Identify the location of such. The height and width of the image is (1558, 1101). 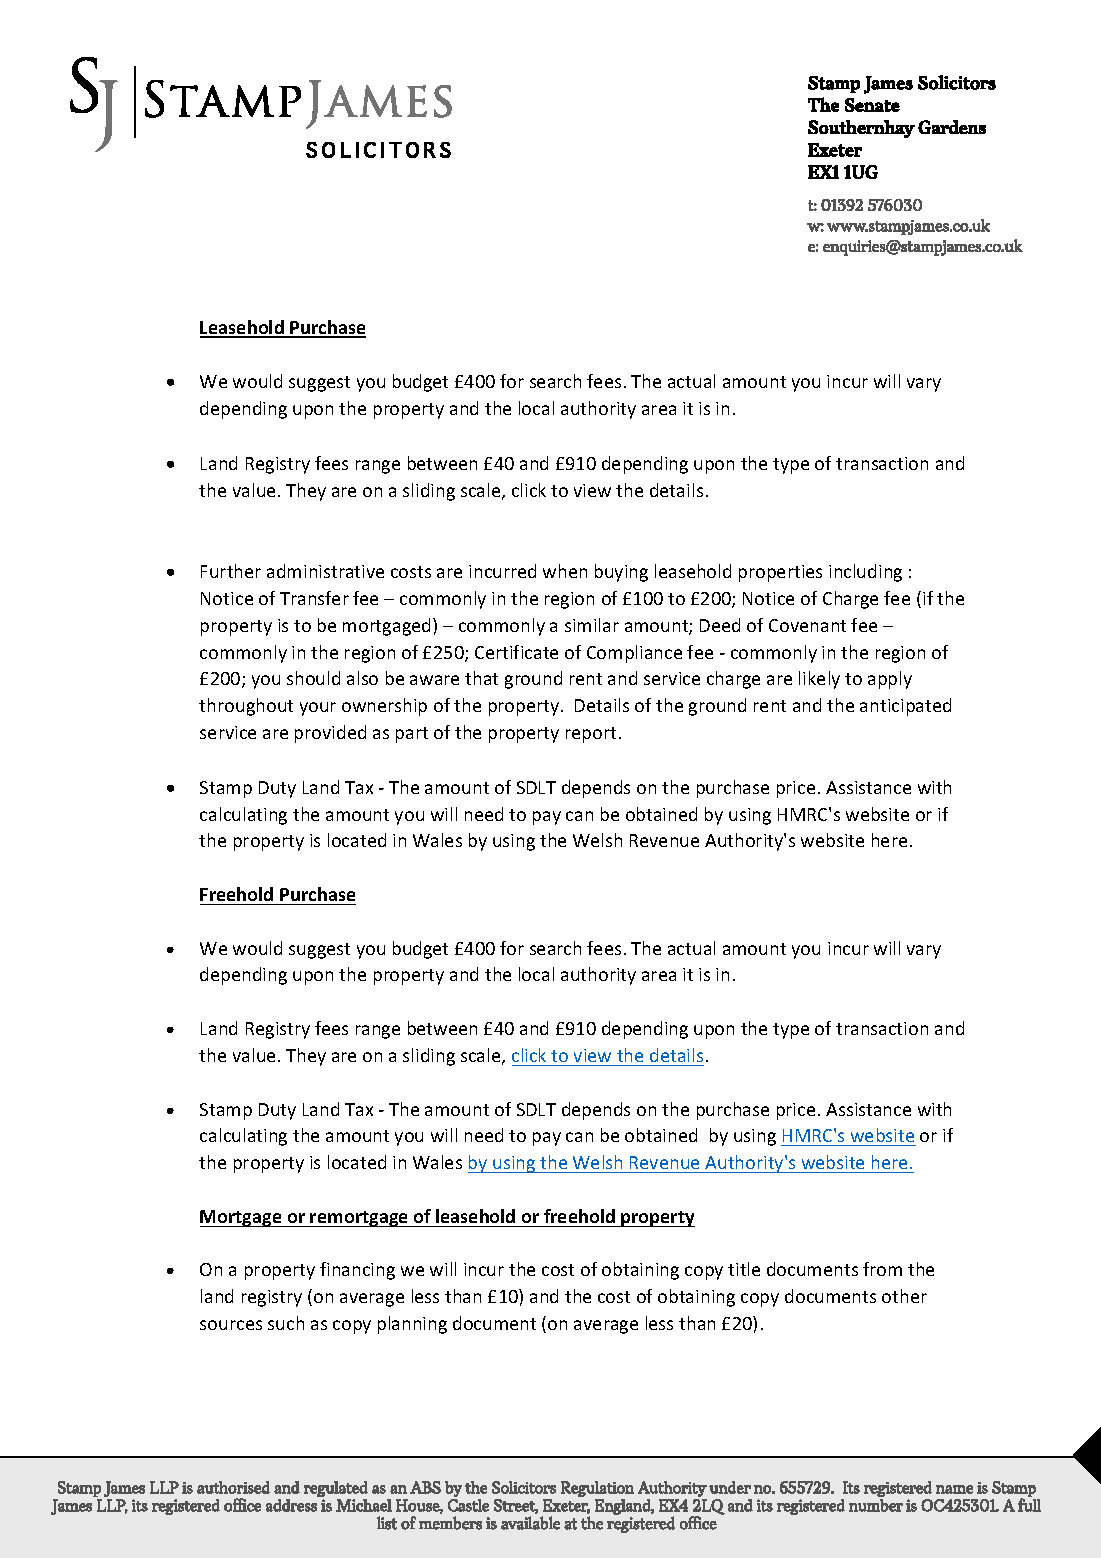
(286, 1323).
